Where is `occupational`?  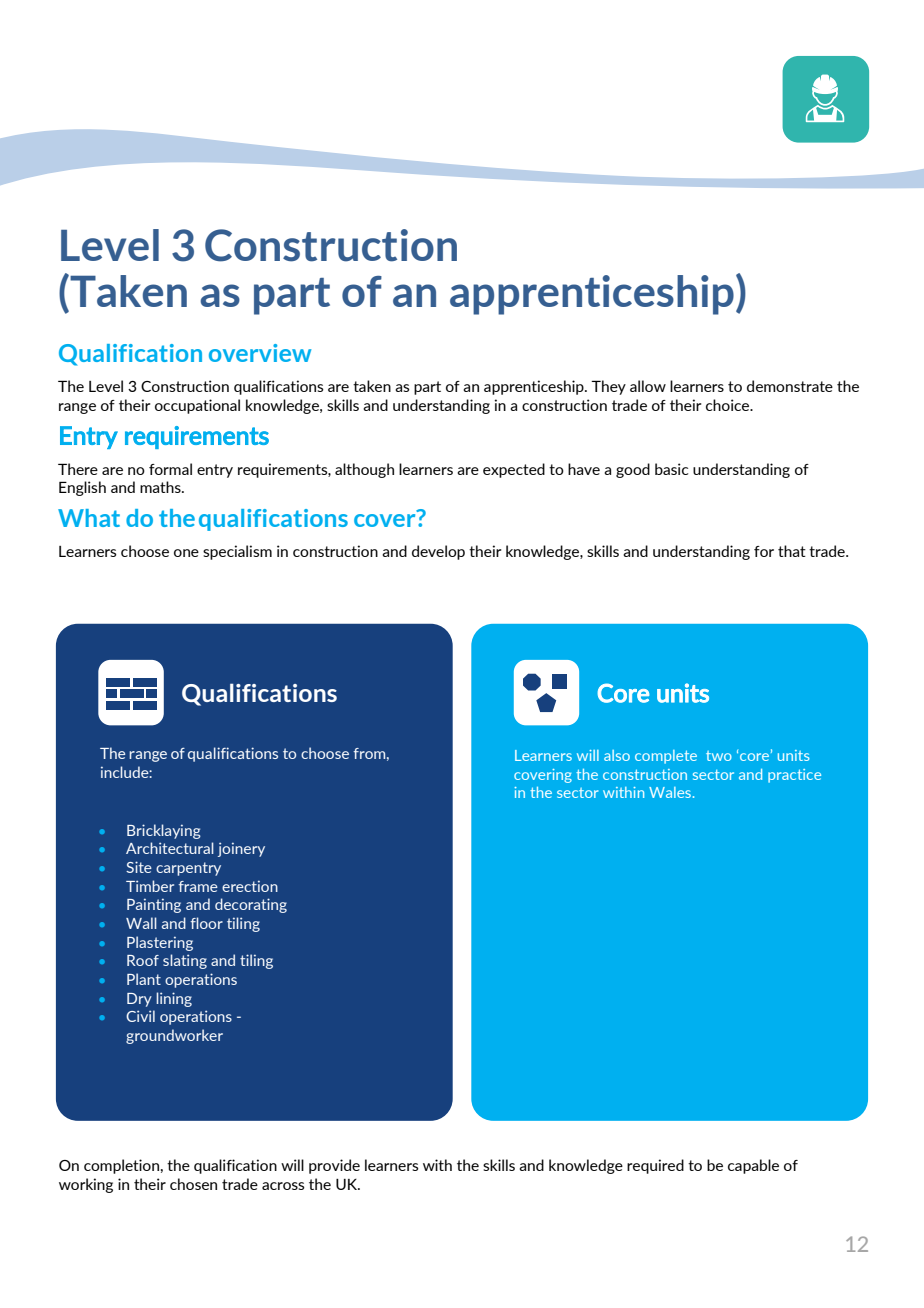 occupational is located at coordinates (197, 406).
